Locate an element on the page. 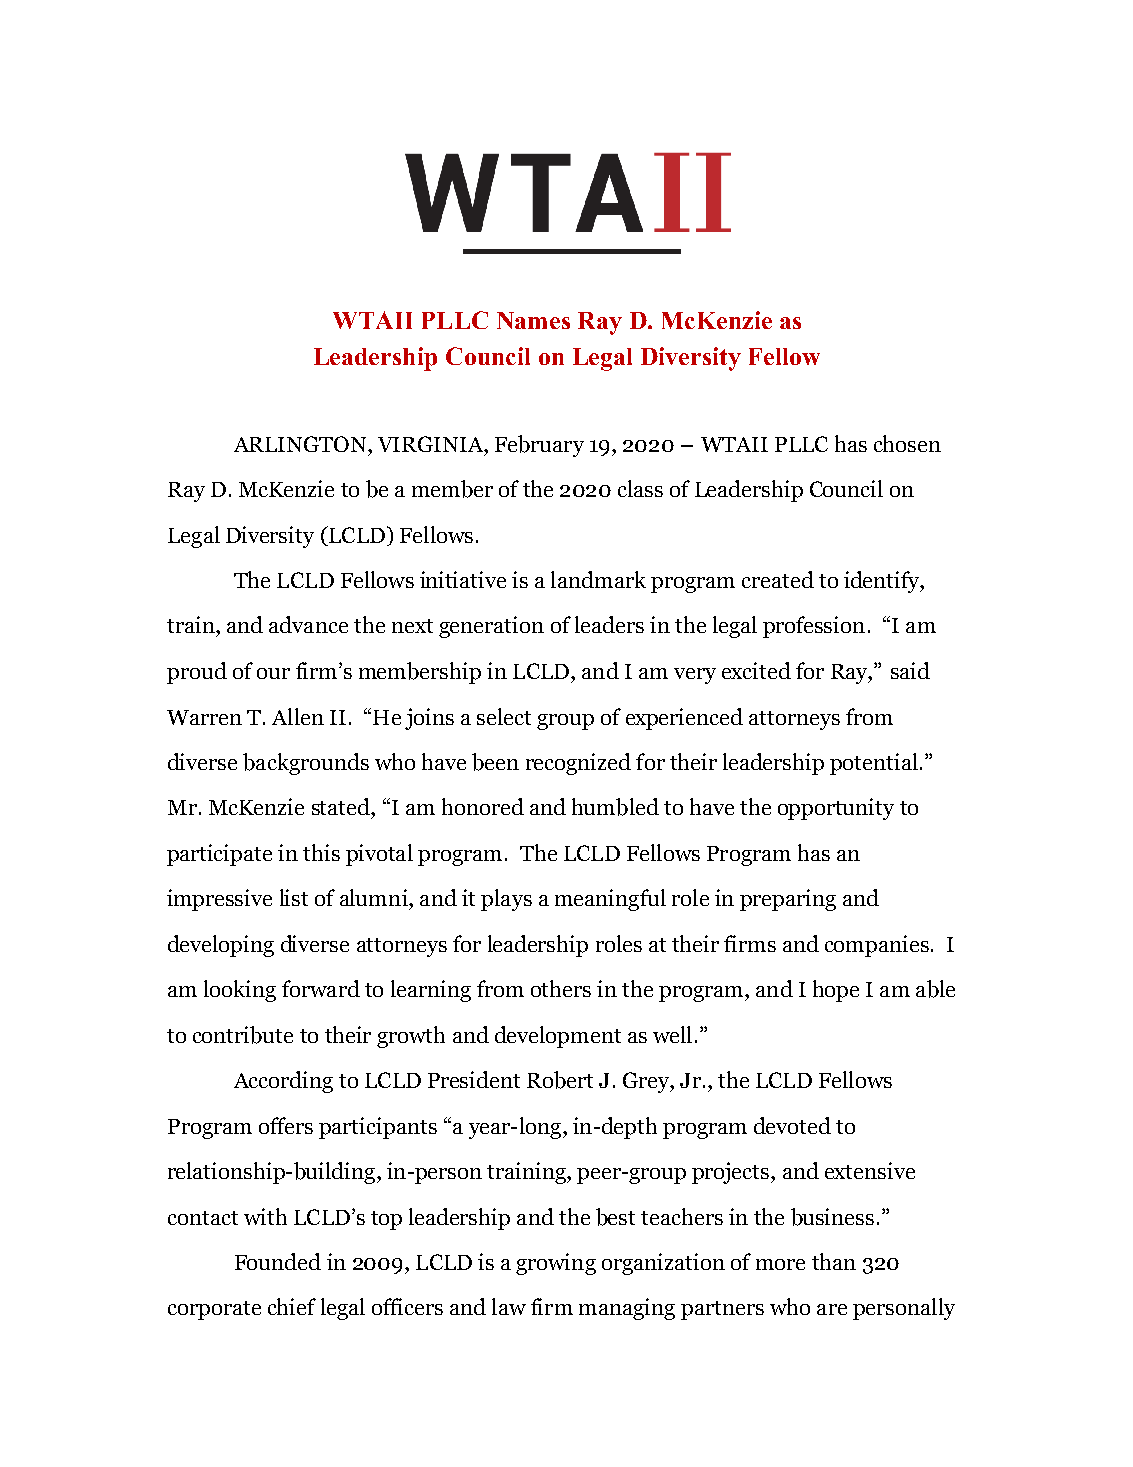 The image size is (1133, 1467). ARLINGTON is located at coordinates (301, 444).
